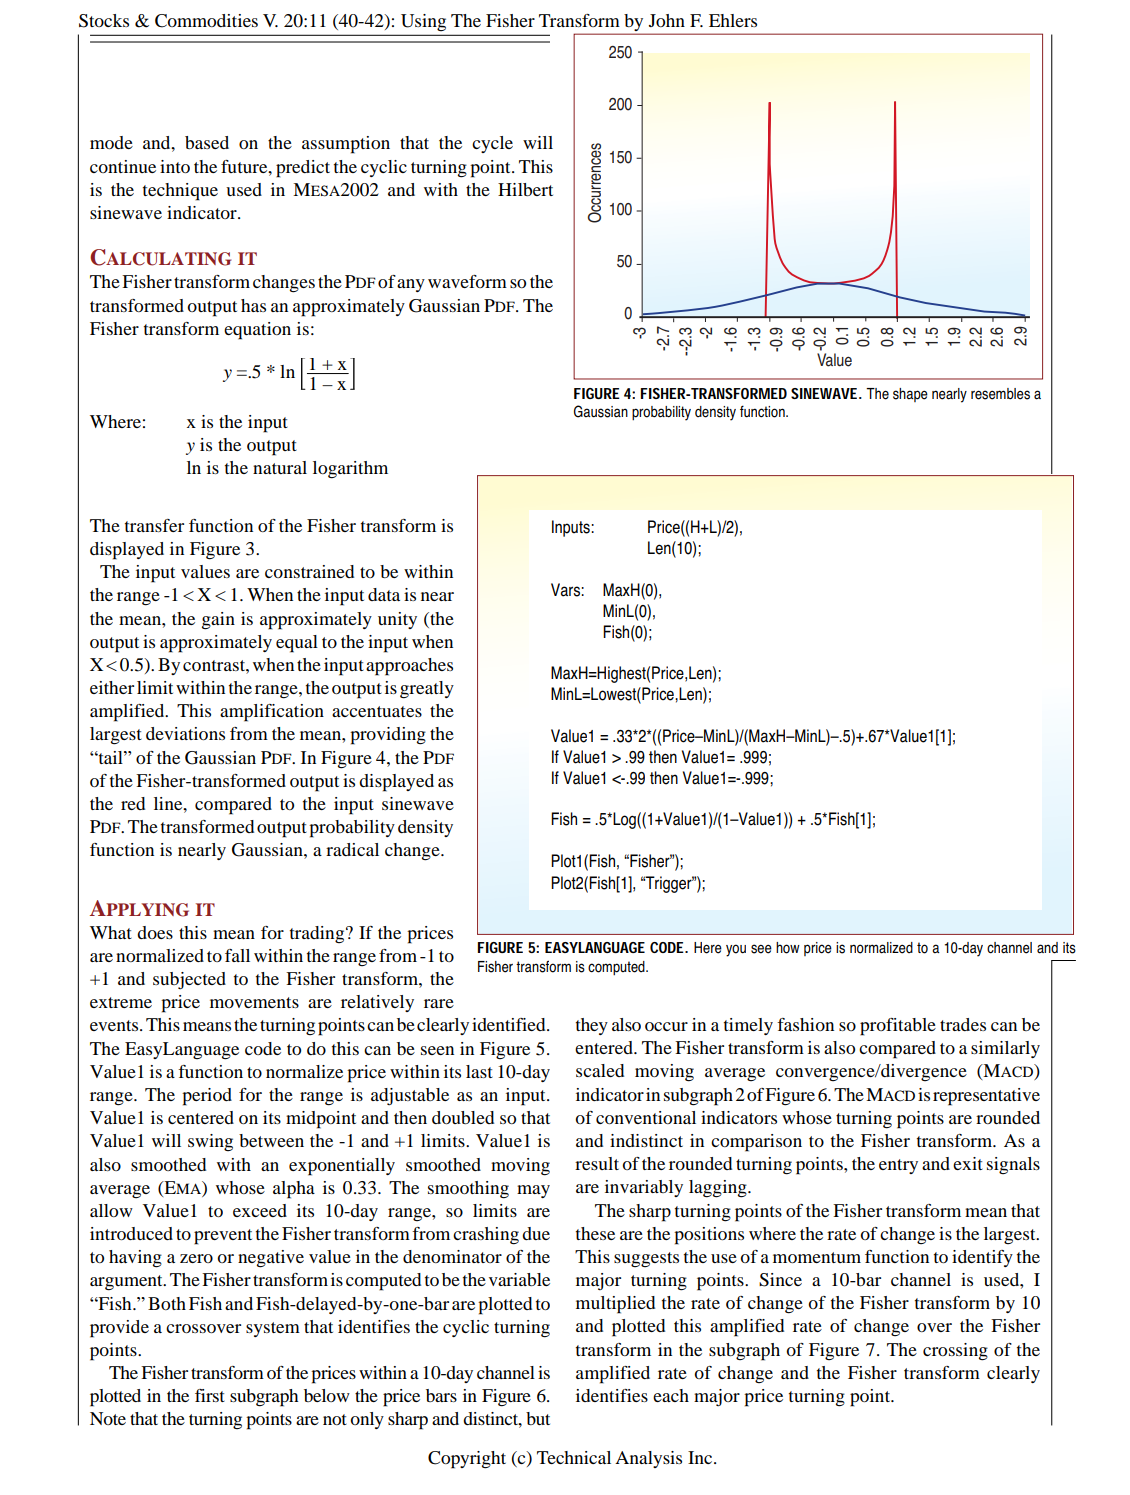  Describe the element at coordinates (185, 733) in the image. I see `deviations` at that location.
